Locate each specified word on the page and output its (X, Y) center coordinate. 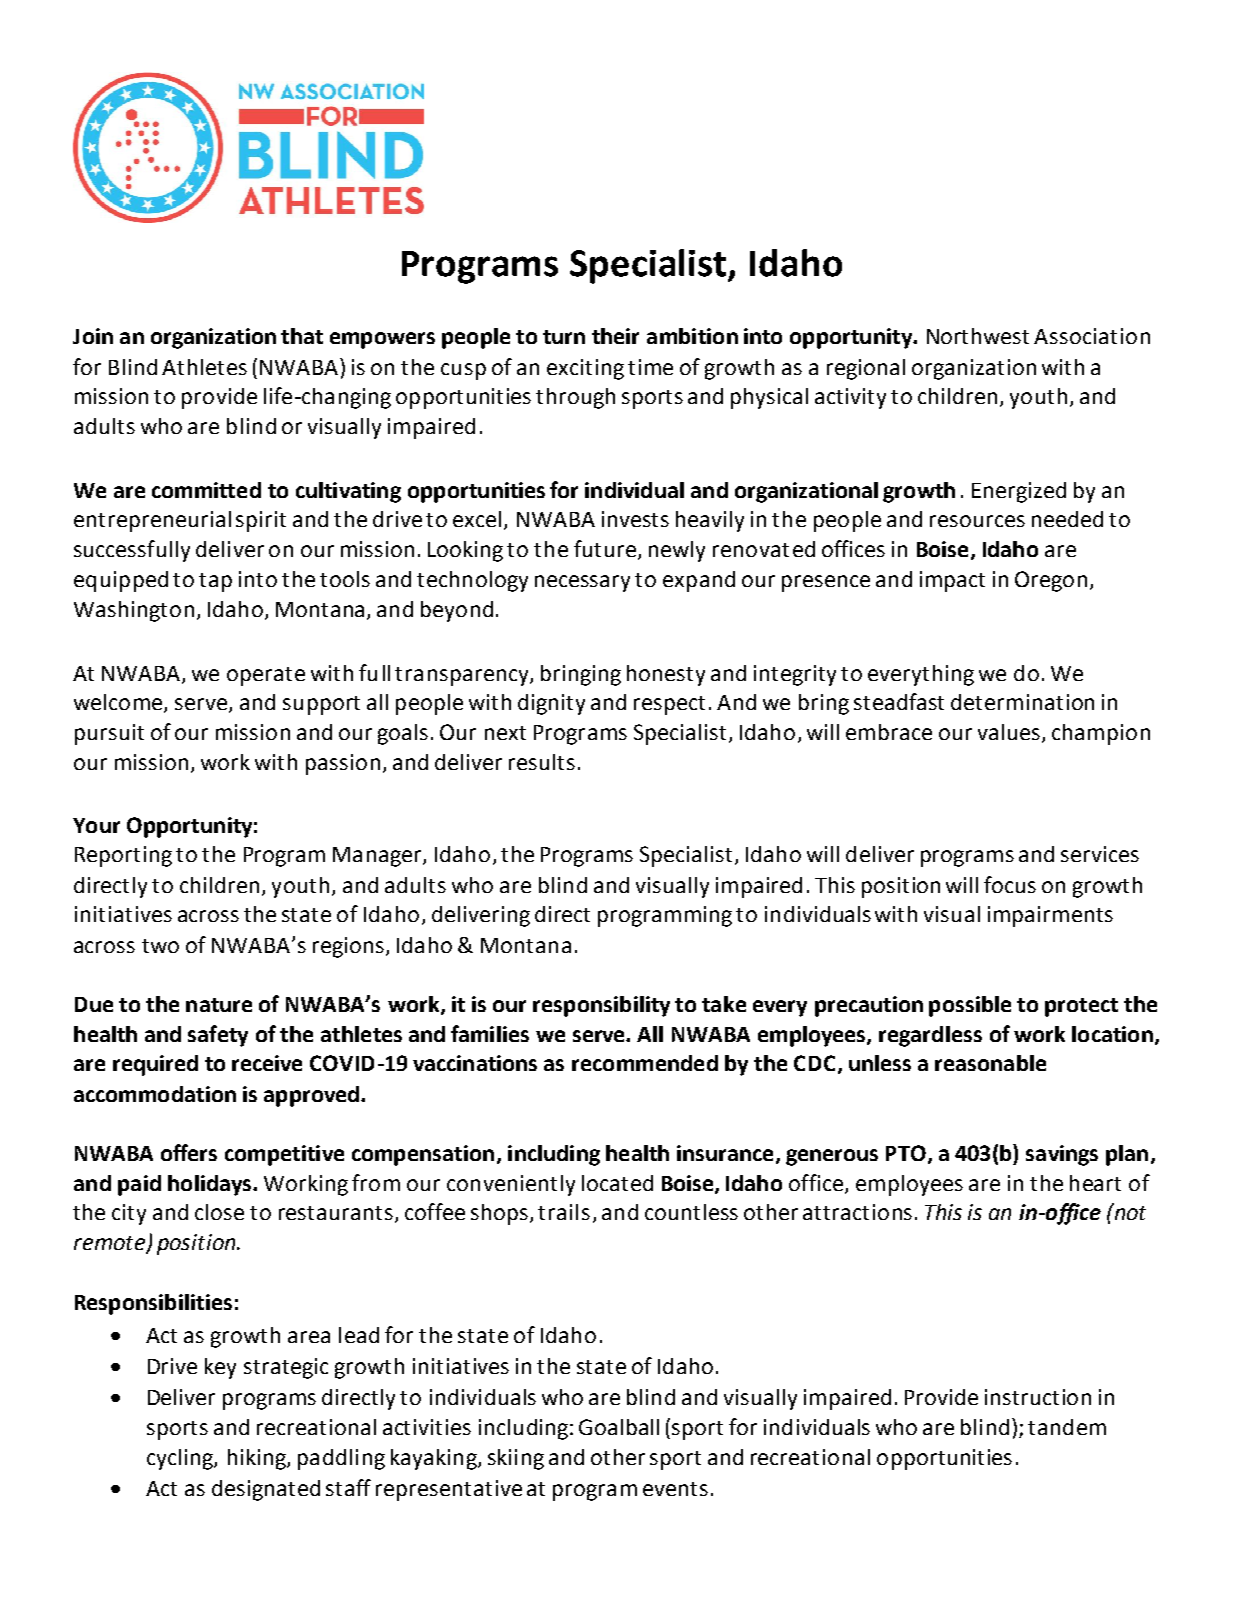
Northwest (978, 336)
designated (266, 1490)
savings (1062, 1155)
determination (1022, 702)
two (160, 946)
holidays (211, 1185)
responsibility (601, 1006)
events (675, 1489)
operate (266, 676)
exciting (585, 369)
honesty (666, 675)
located (617, 1183)
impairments (1050, 916)
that (302, 336)
